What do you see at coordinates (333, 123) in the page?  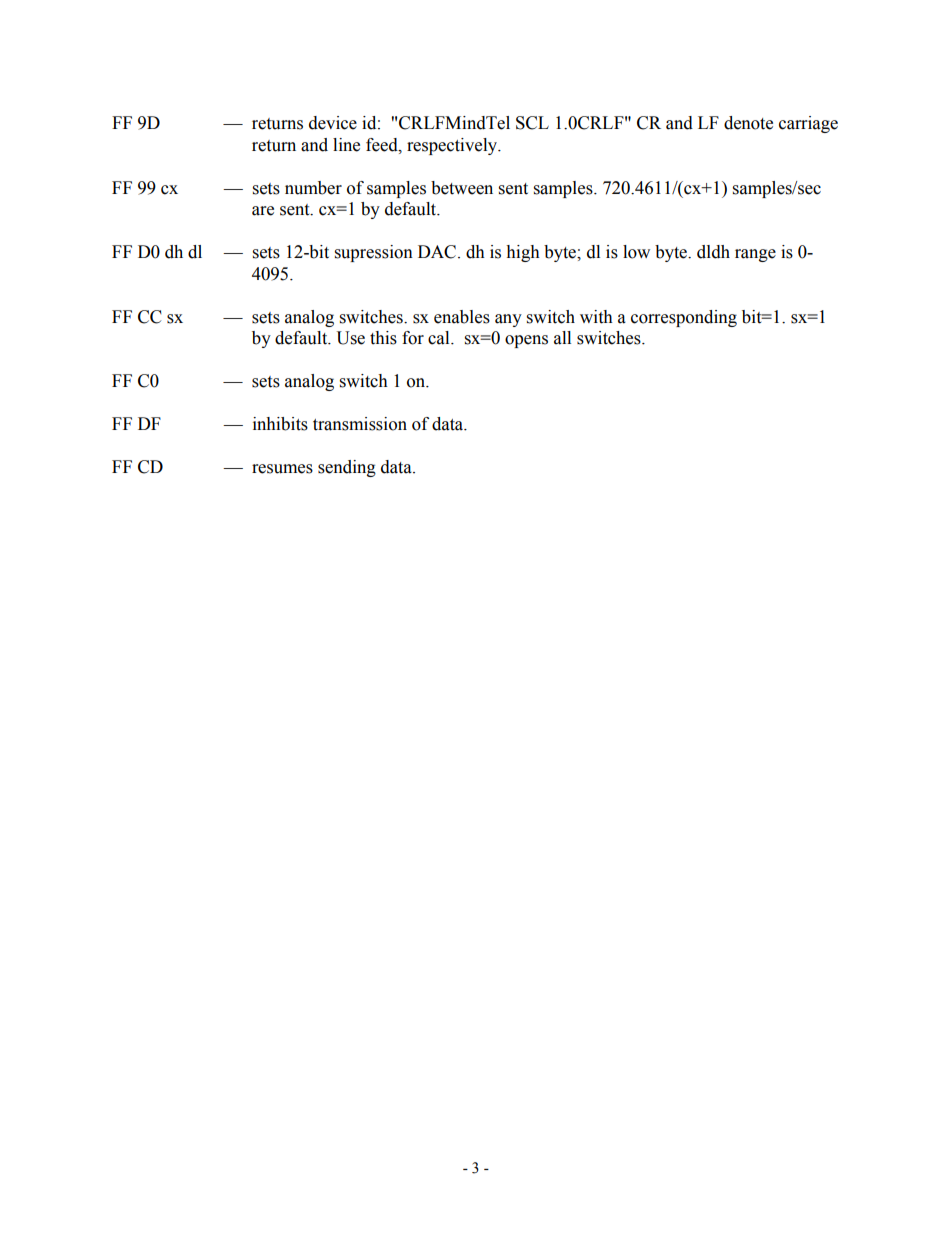 I see `device` at bounding box center [333, 123].
